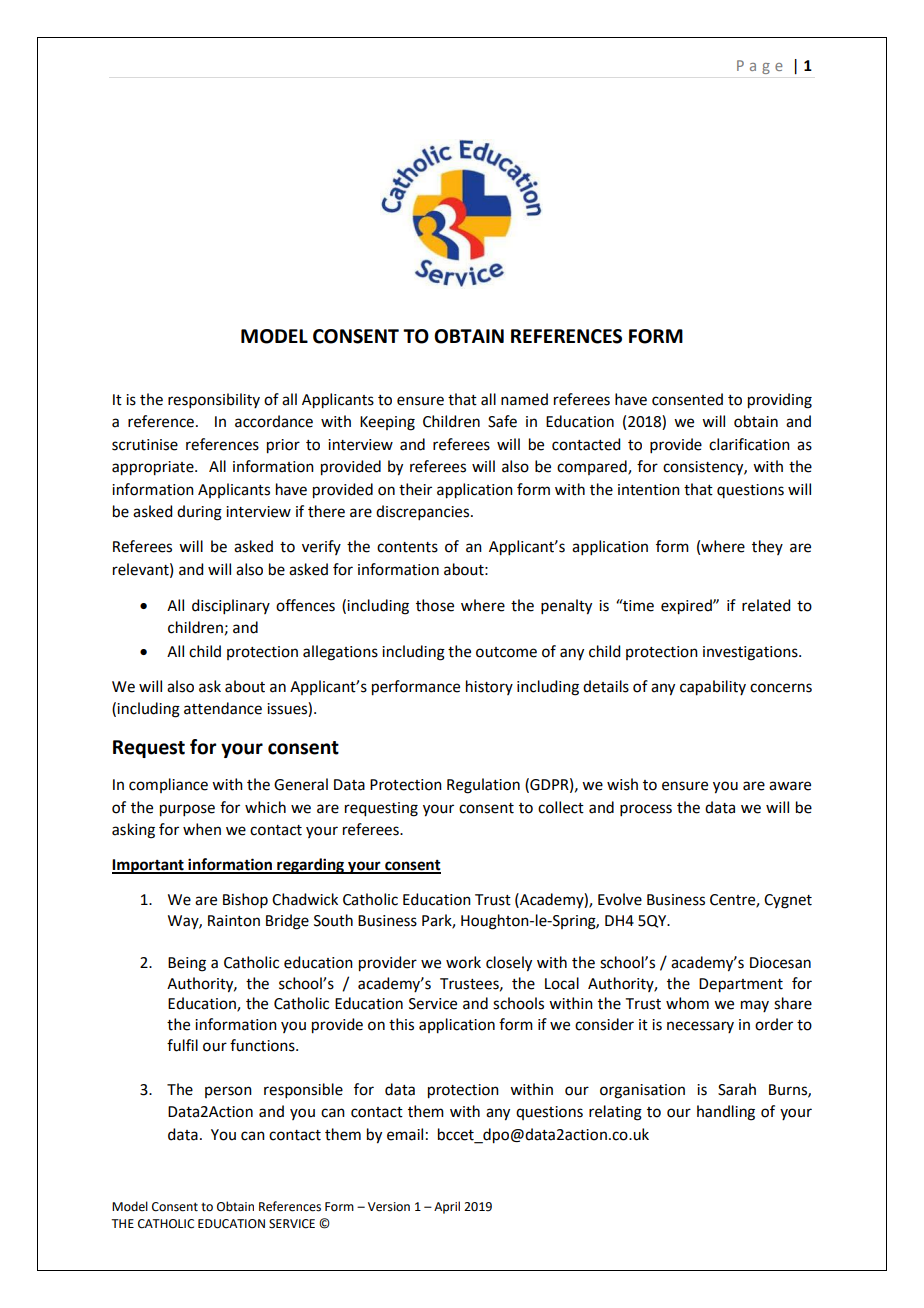 The width and height of the screenshot is (924, 1308). Describe the element at coordinates (502, 421) in the screenshot. I see `Safe` at that location.
